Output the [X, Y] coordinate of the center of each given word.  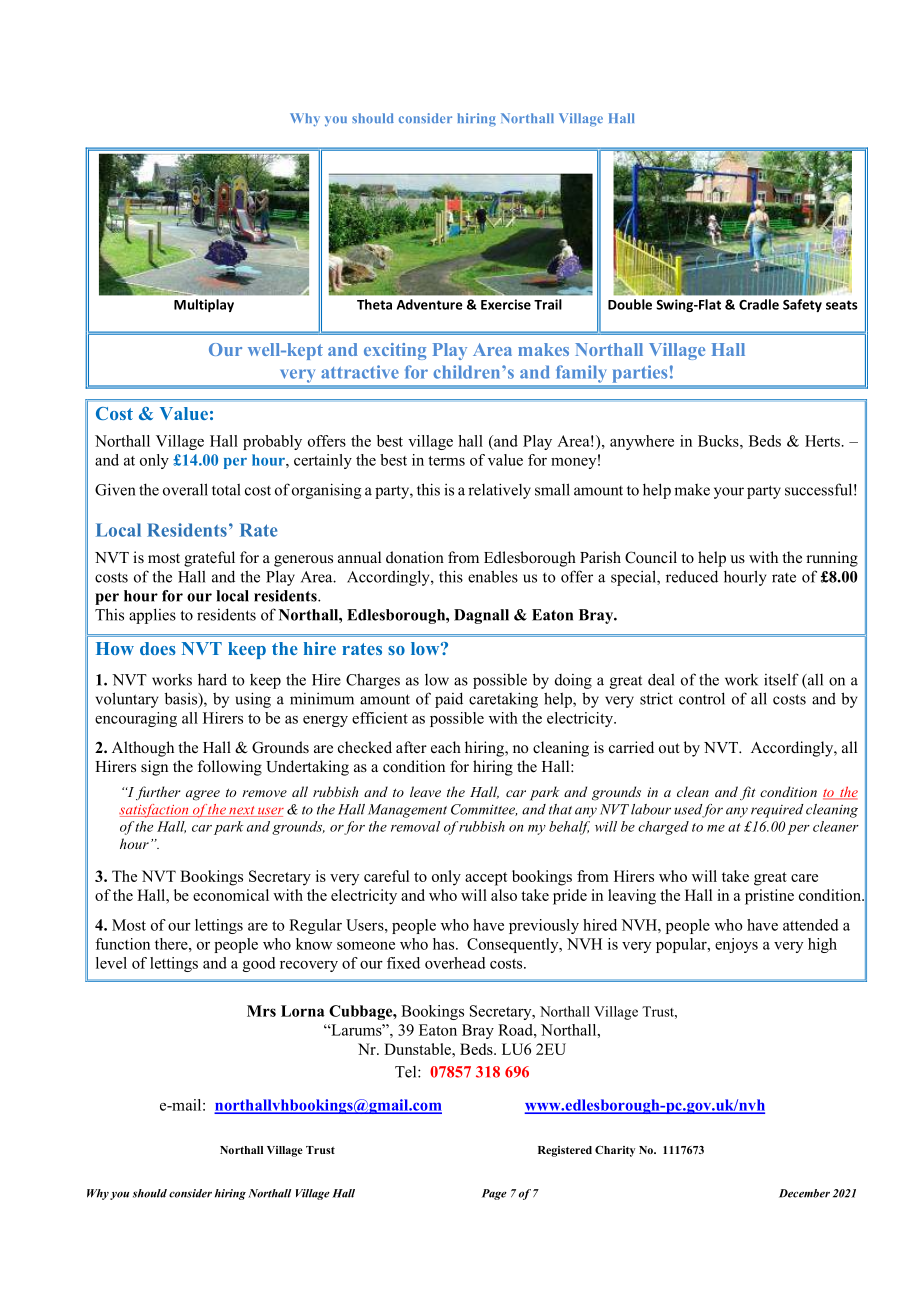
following [230, 768]
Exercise [506, 304]
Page [494, 1194]
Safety [802, 305]
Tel [407, 1072]
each [446, 747]
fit [748, 793]
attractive [360, 372]
